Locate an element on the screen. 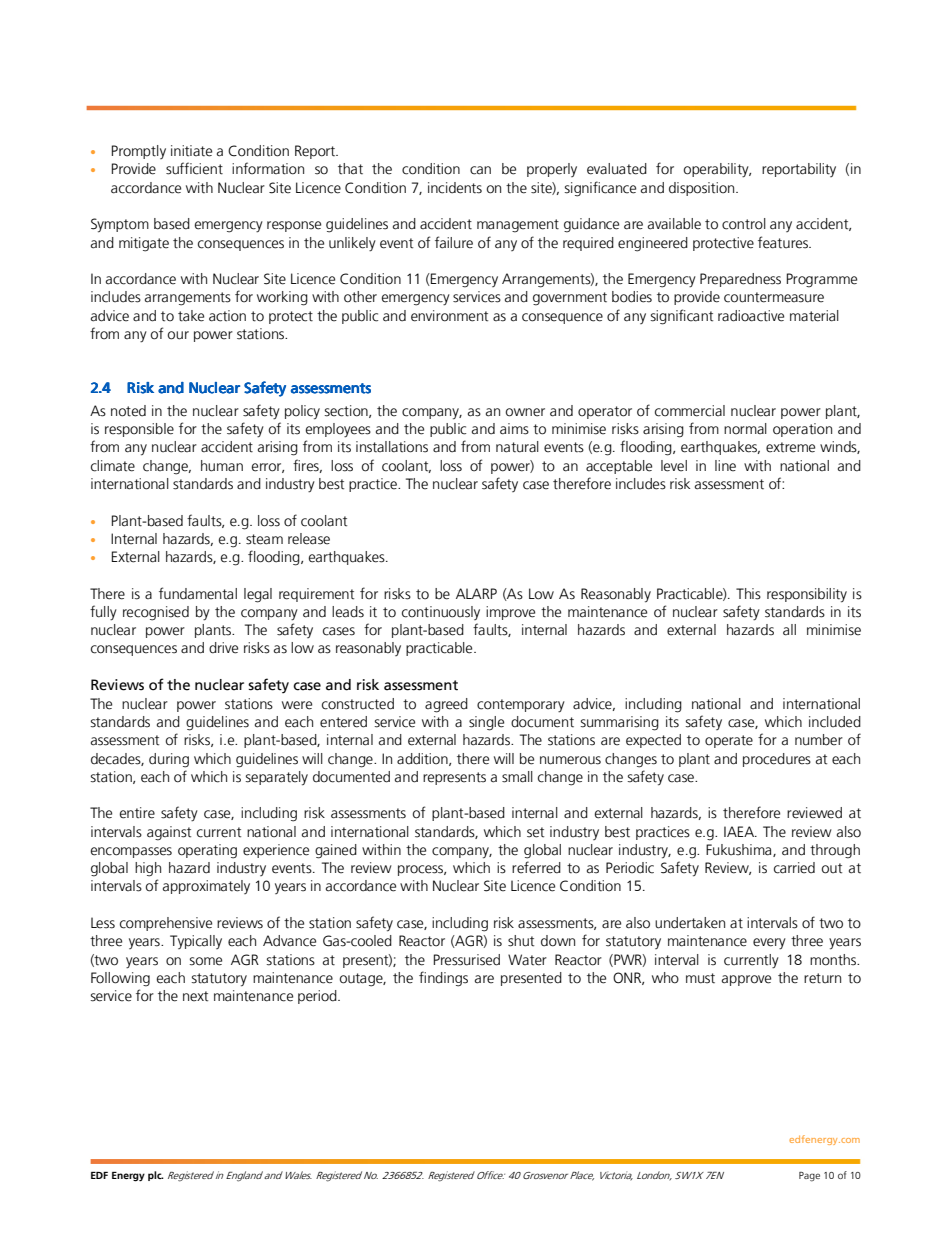 The width and height of the screenshot is (952, 1233). plc is located at coordinates (156, 1176).
